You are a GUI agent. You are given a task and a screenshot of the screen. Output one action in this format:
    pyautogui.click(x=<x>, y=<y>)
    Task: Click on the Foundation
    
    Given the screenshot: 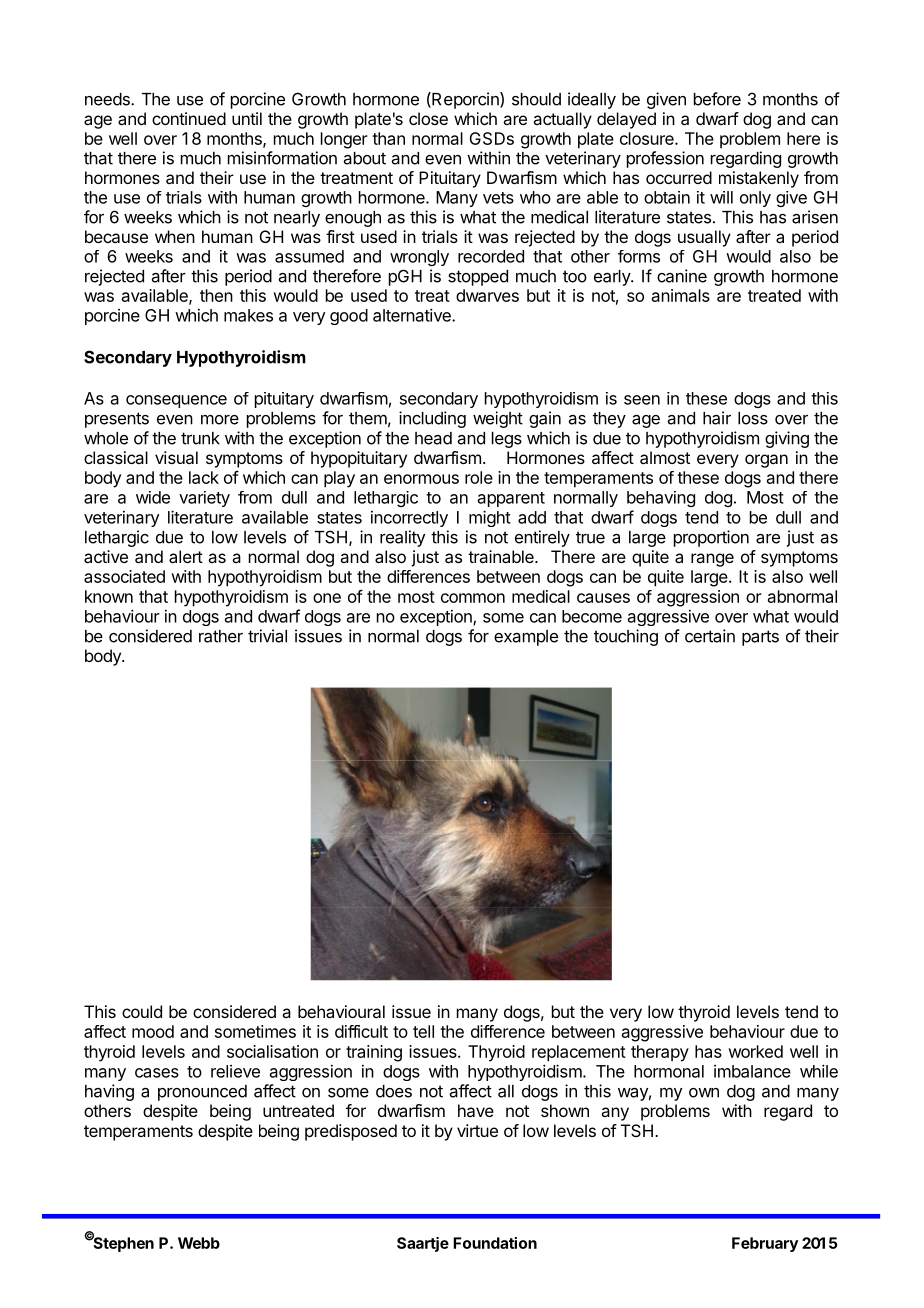 What is the action you would take?
    pyautogui.click(x=495, y=1243)
